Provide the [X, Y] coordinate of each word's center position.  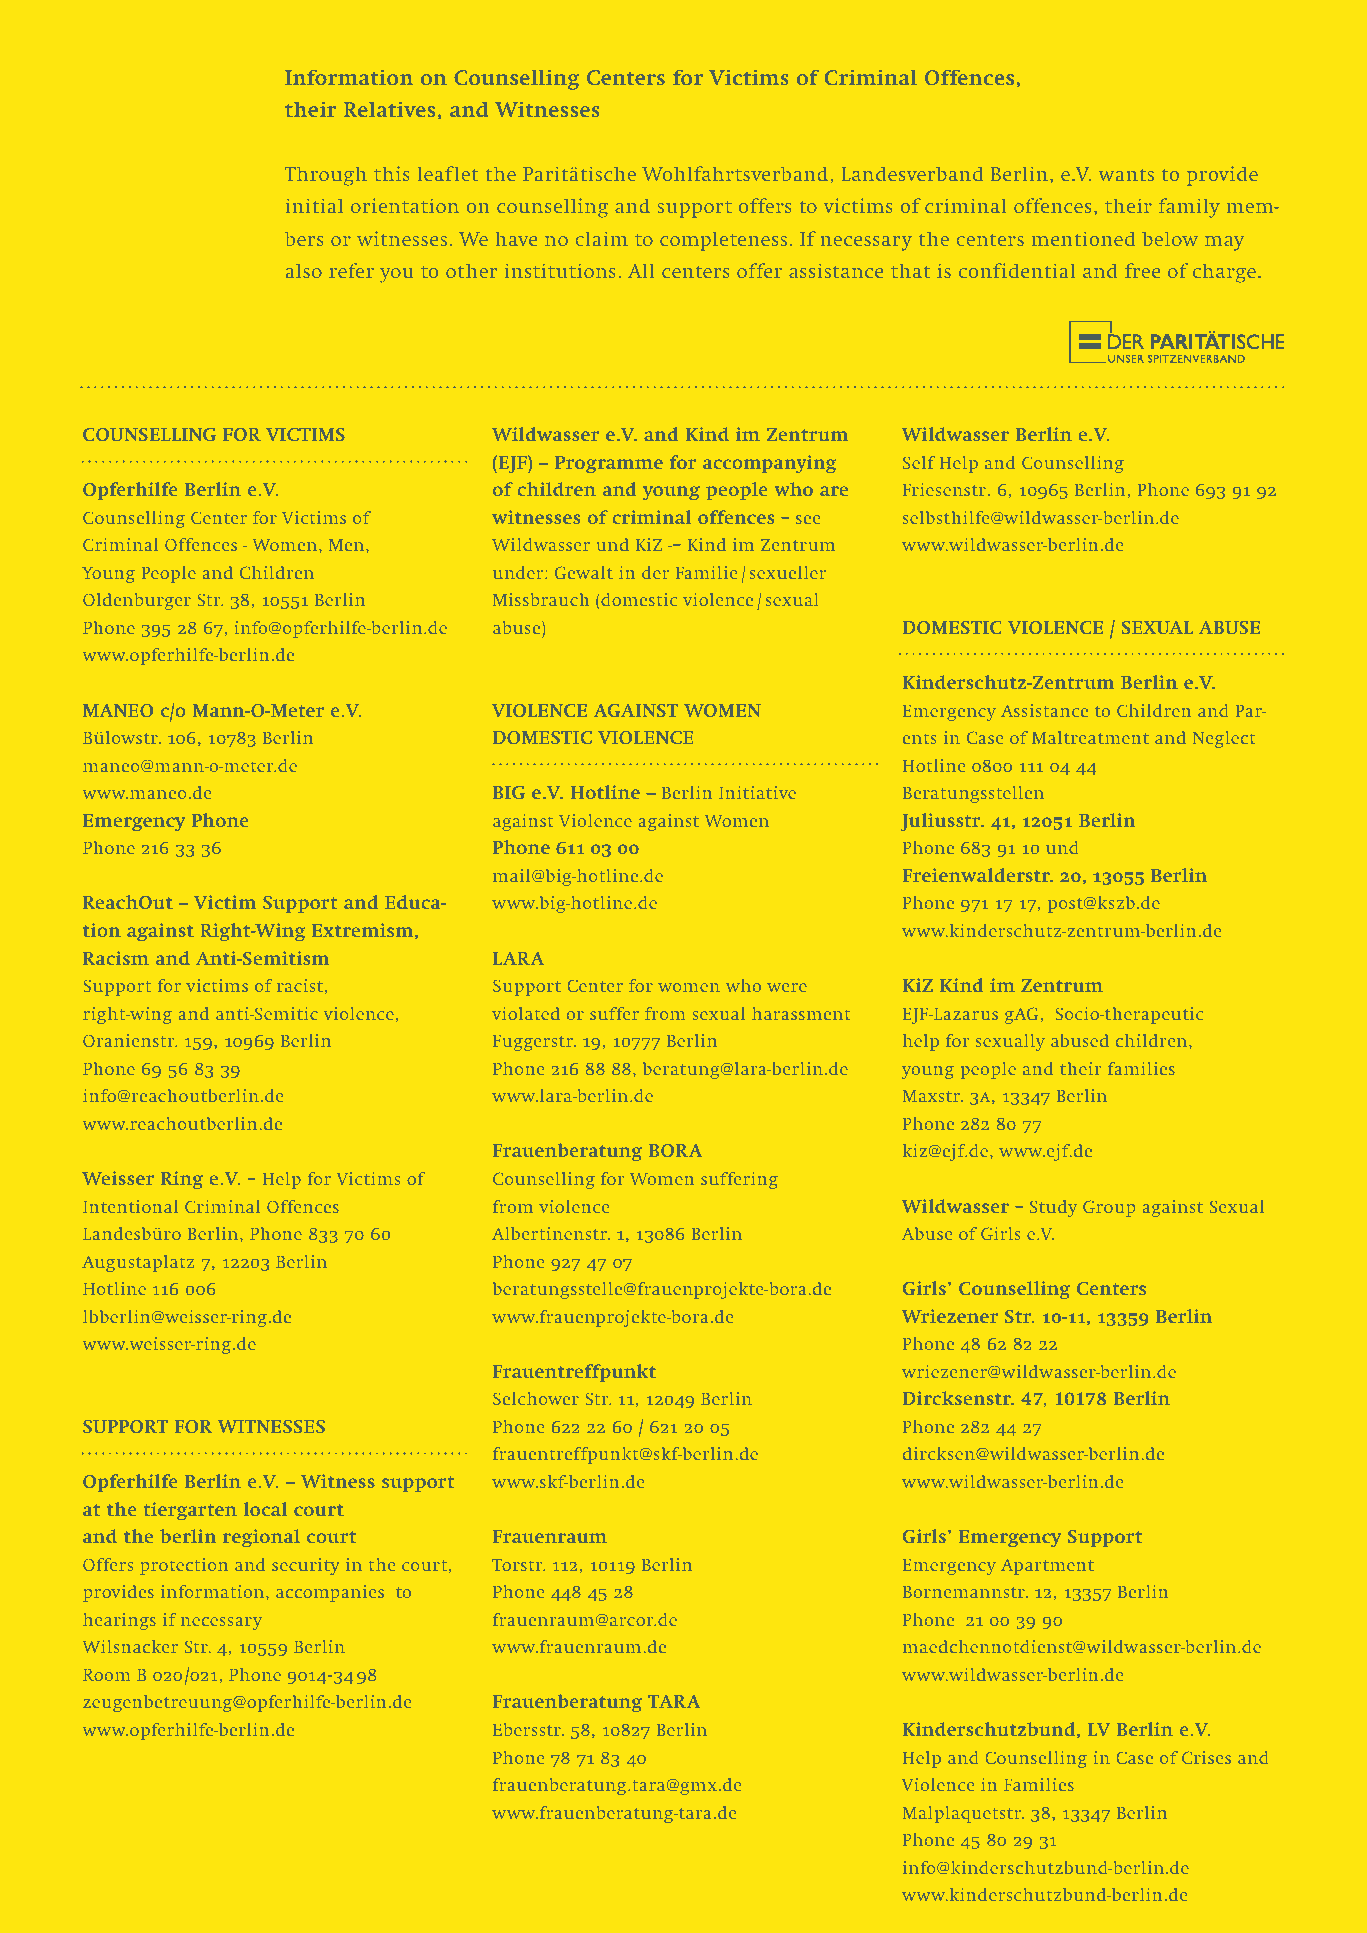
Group [1109, 1209]
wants [1126, 175]
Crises [1206, 1757]
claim [602, 239]
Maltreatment [1090, 737]
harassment [801, 1013]
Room [106, 1675]
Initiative [757, 792]
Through [326, 176]
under [518, 572]
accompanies [330, 1593]
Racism [116, 958]
